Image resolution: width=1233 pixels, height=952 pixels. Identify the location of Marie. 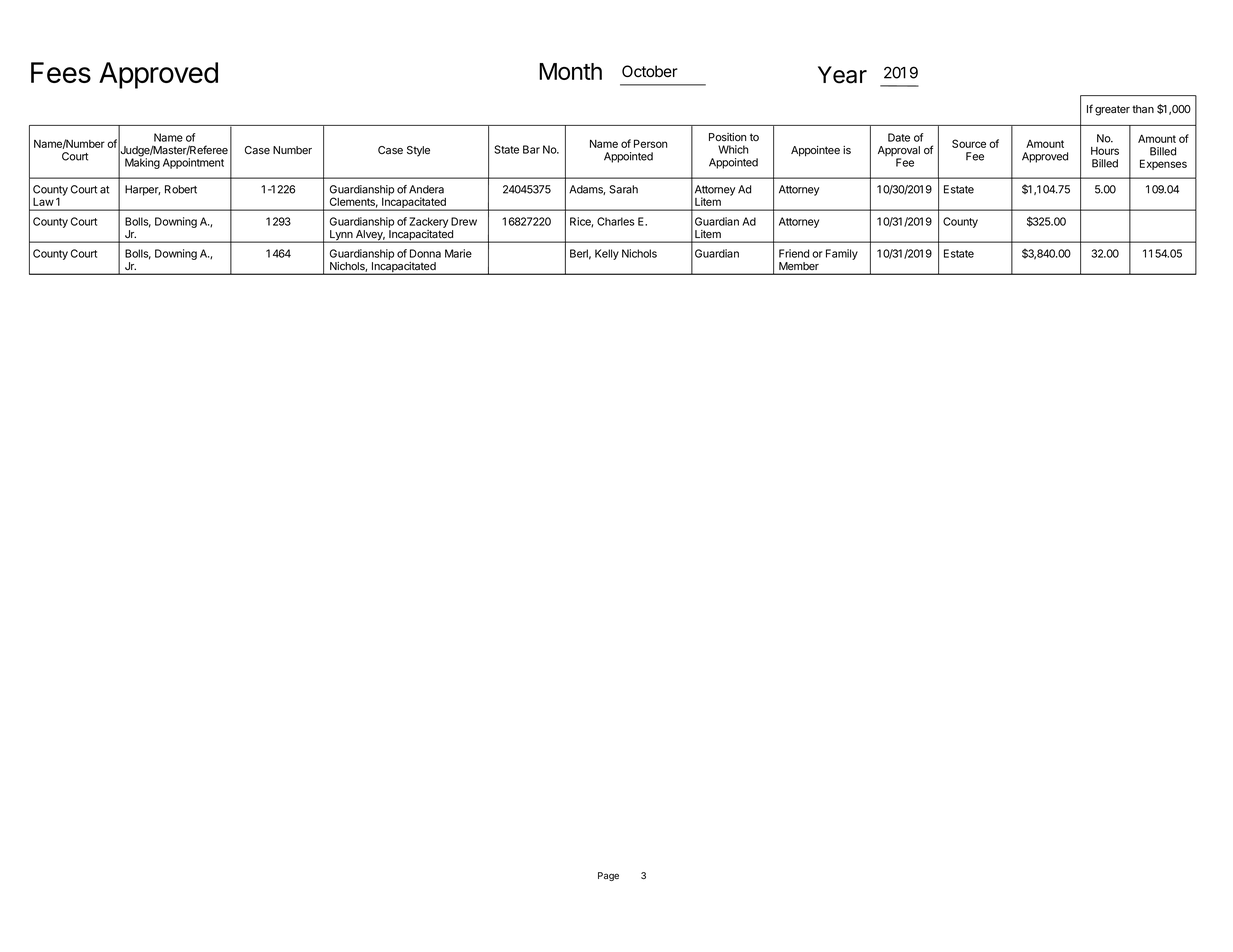
(458, 253).
